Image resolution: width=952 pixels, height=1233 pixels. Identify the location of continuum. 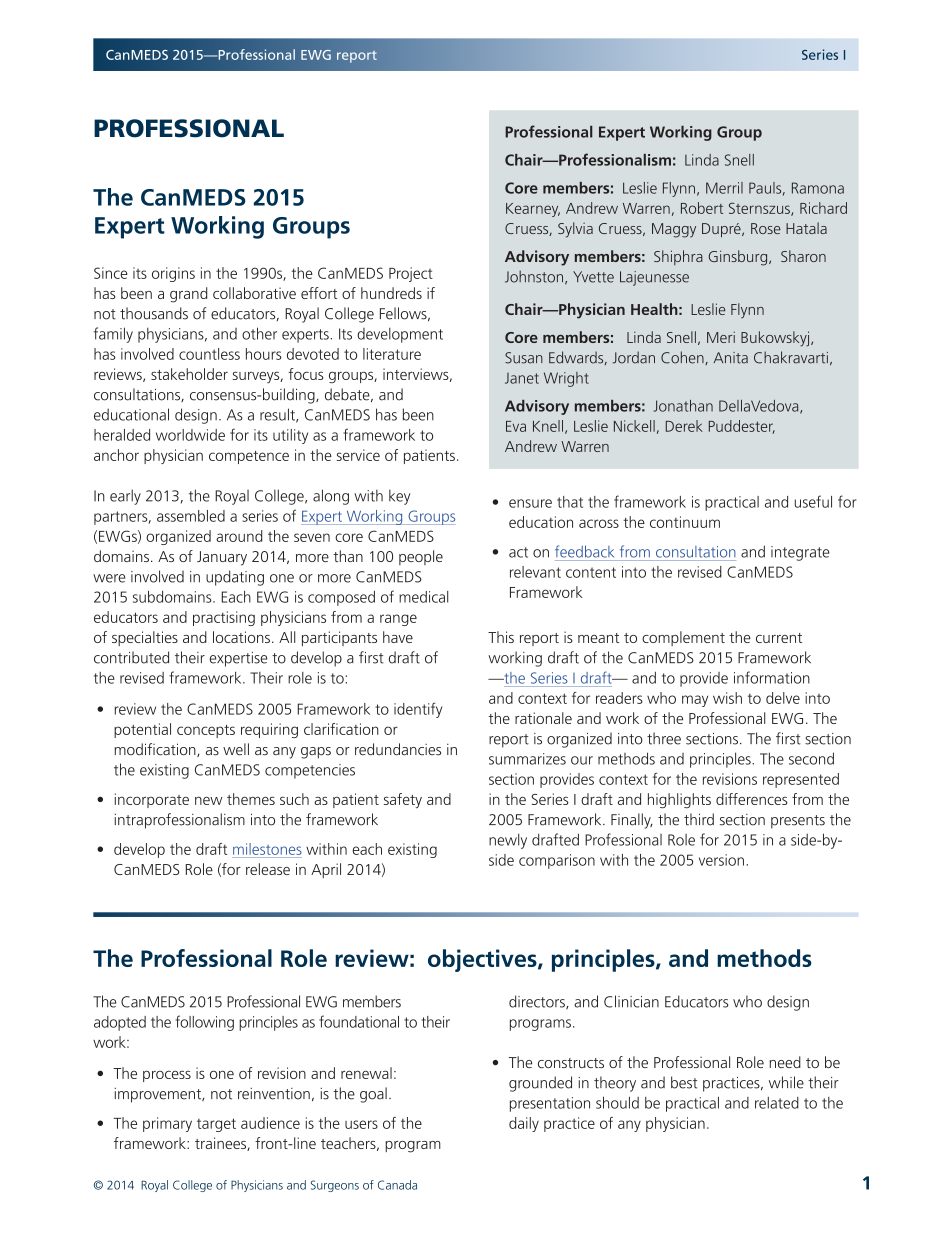
(685, 522).
